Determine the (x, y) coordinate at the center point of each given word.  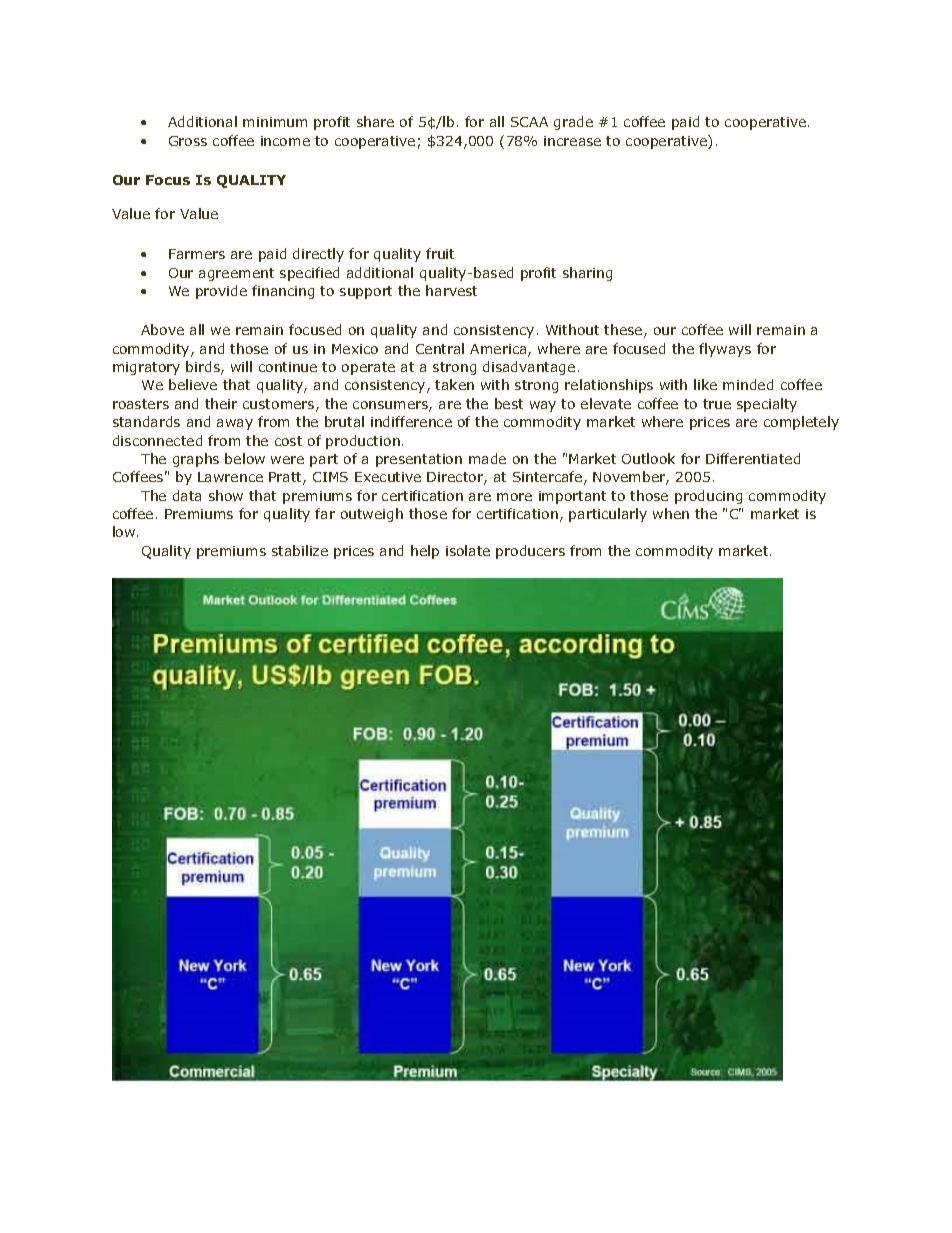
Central (440, 348)
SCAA (529, 122)
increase (572, 141)
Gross (188, 141)
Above (162, 329)
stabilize (300, 550)
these (624, 331)
